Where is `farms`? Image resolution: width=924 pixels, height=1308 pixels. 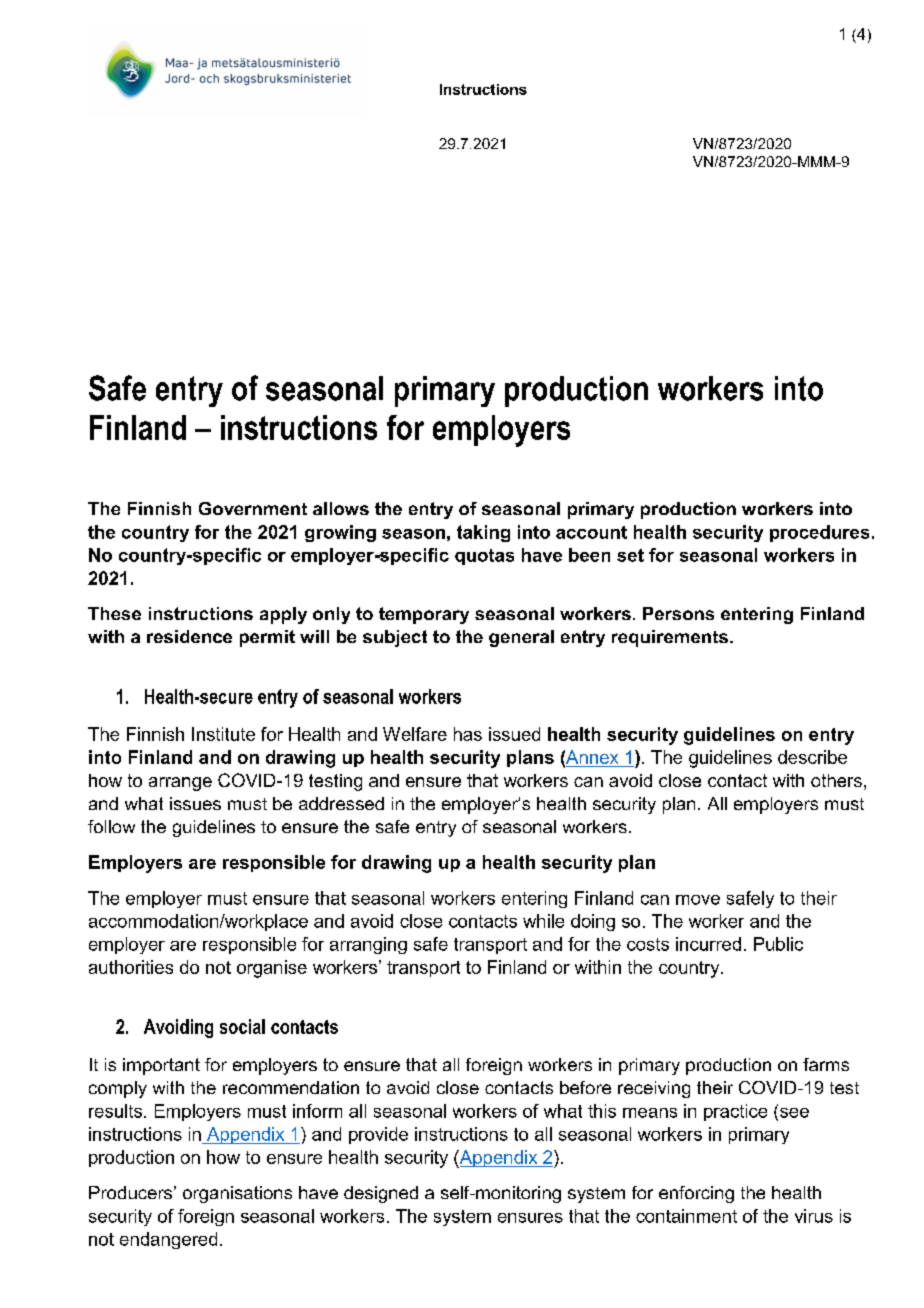
farms is located at coordinates (826, 1064).
